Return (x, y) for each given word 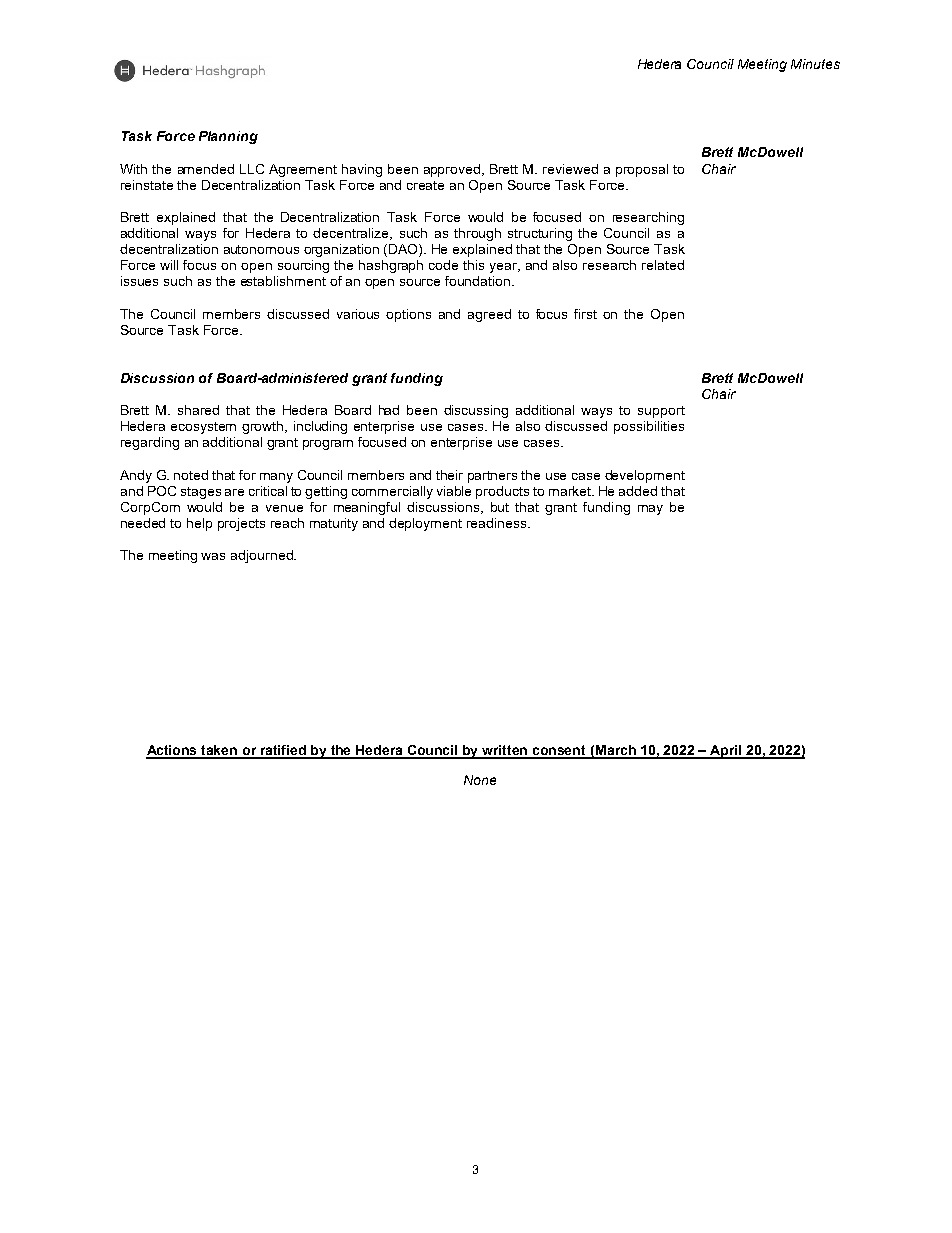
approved (453, 170)
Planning (228, 137)
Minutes (815, 64)
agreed (489, 315)
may (650, 510)
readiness (498, 523)
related (663, 265)
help (199, 524)
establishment (283, 281)
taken (220, 751)
